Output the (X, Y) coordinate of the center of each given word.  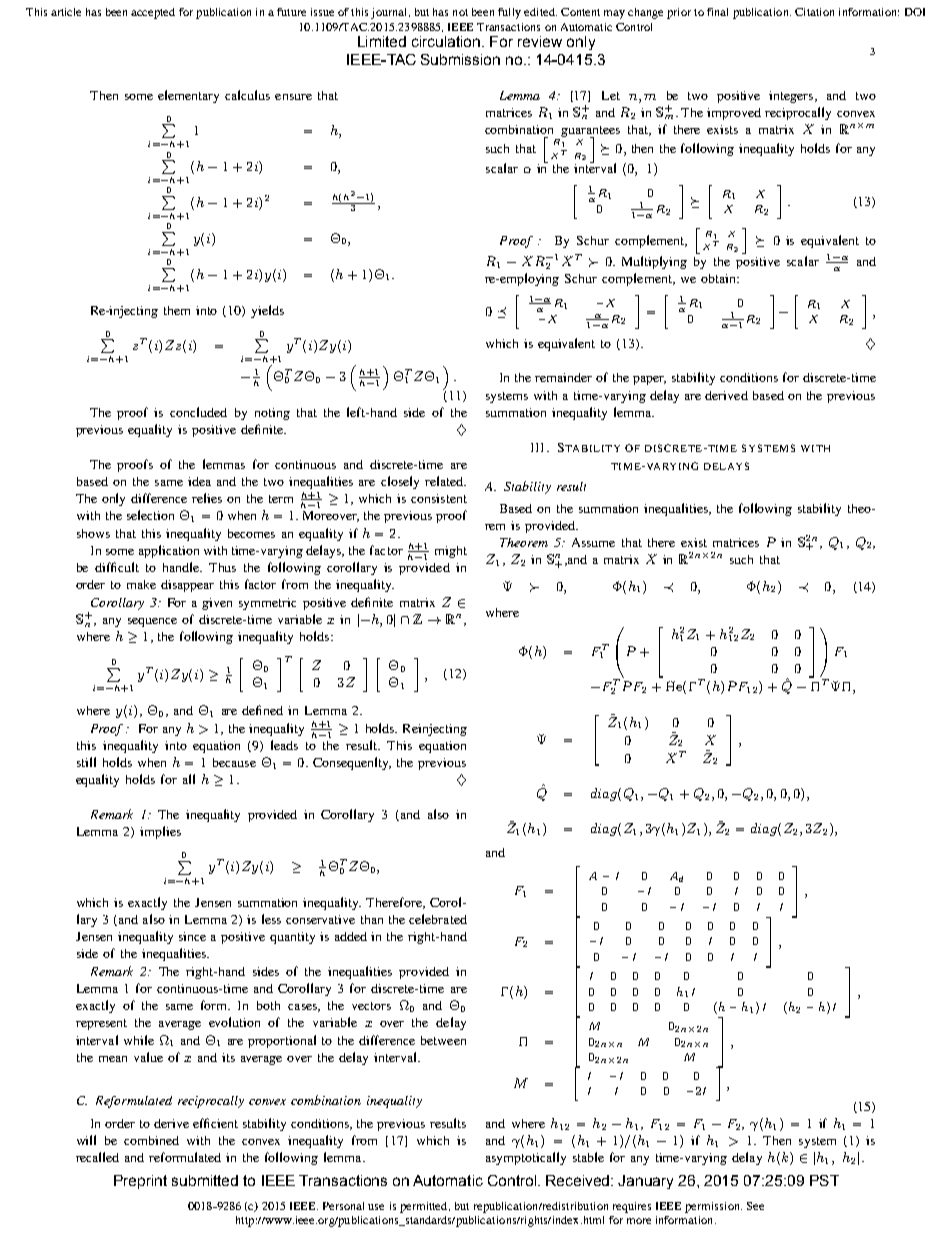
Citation (814, 12)
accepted (153, 13)
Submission (460, 59)
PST (824, 1180)
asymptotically (526, 1158)
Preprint (140, 1182)
